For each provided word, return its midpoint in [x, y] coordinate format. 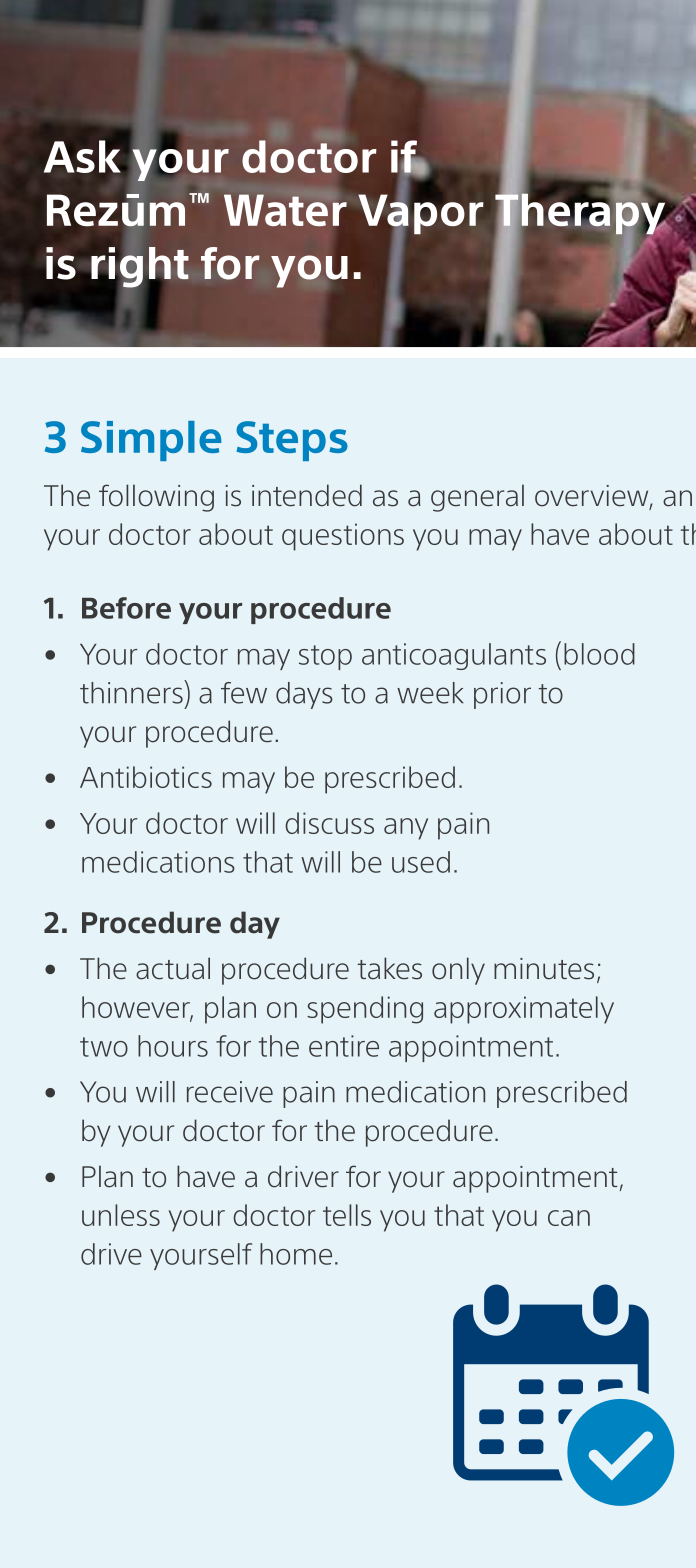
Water [285, 210]
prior [502, 695]
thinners [132, 692]
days [304, 695]
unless [121, 1215]
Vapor [421, 214]
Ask [82, 156]
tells [347, 1215]
